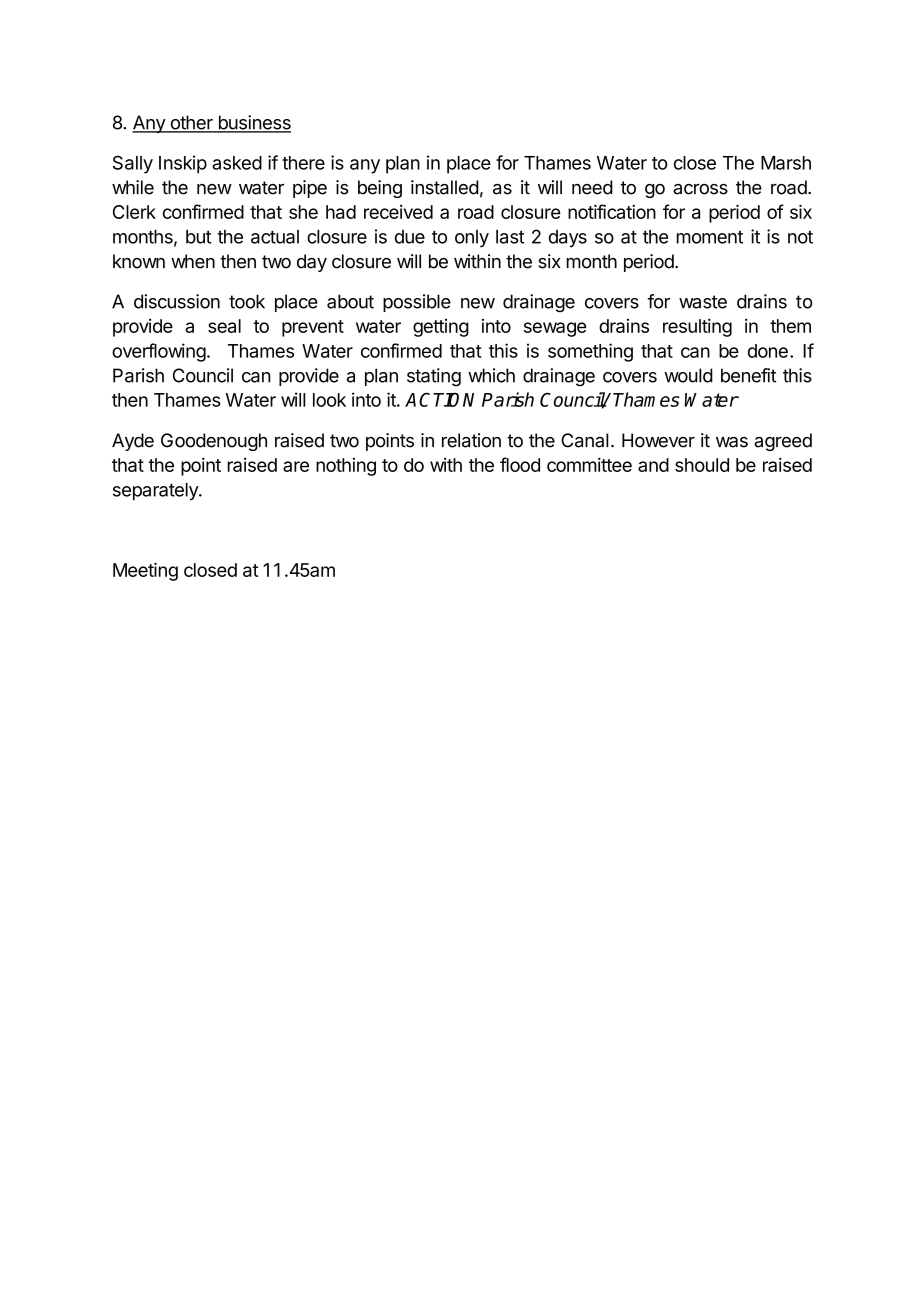 This screenshot has width=924, height=1308. I want to click on getting, so click(441, 328).
